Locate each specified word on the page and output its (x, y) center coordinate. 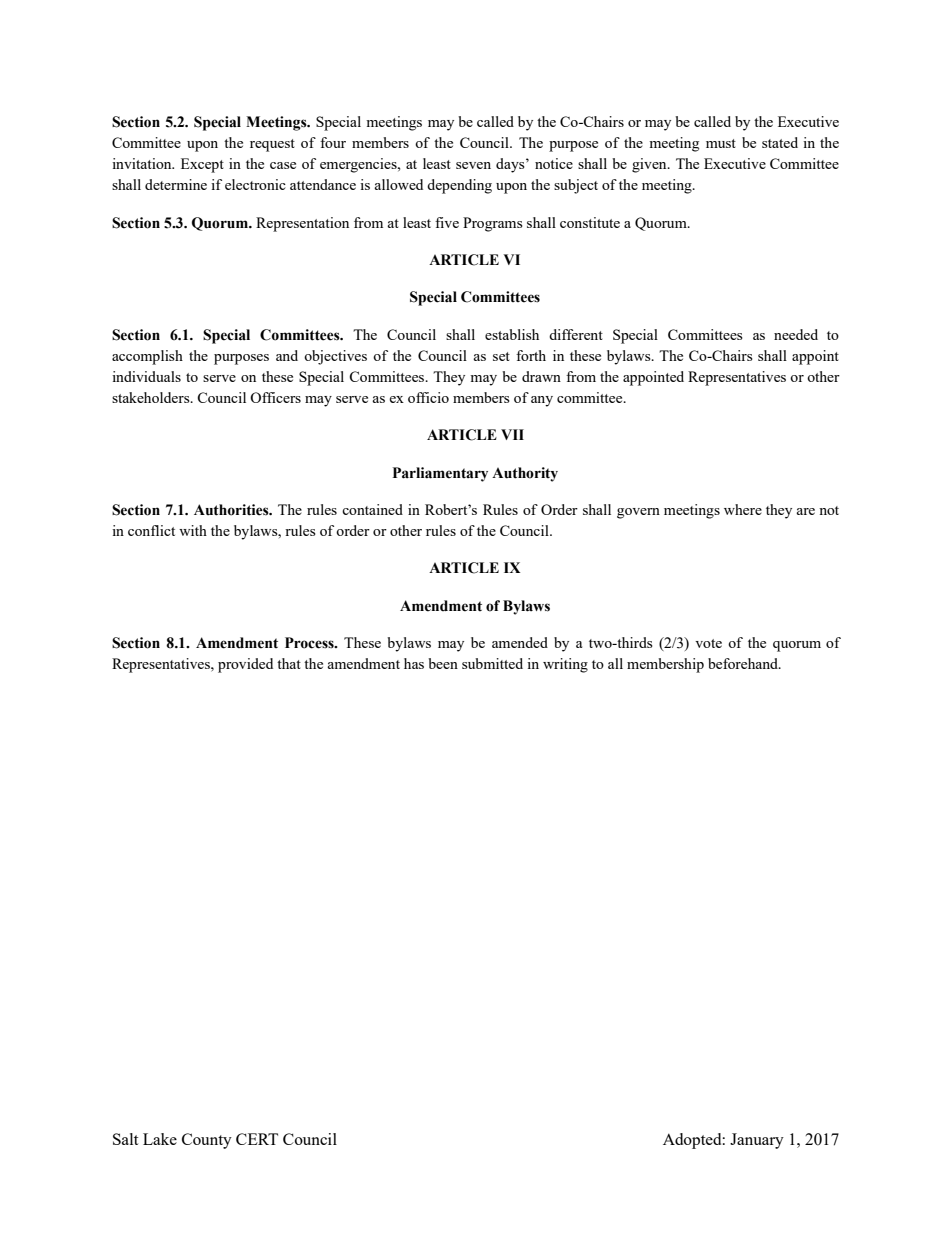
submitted (492, 663)
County (207, 1141)
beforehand (744, 663)
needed (796, 334)
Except (202, 165)
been (443, 663)
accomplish (147, 357)
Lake (160, 1139)
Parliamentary (440, 474)
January (757, 1141)
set (501, 356)
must (721, 143)
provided (245, 665)
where (743, 509)
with (193, 530)
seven (473, 165)
